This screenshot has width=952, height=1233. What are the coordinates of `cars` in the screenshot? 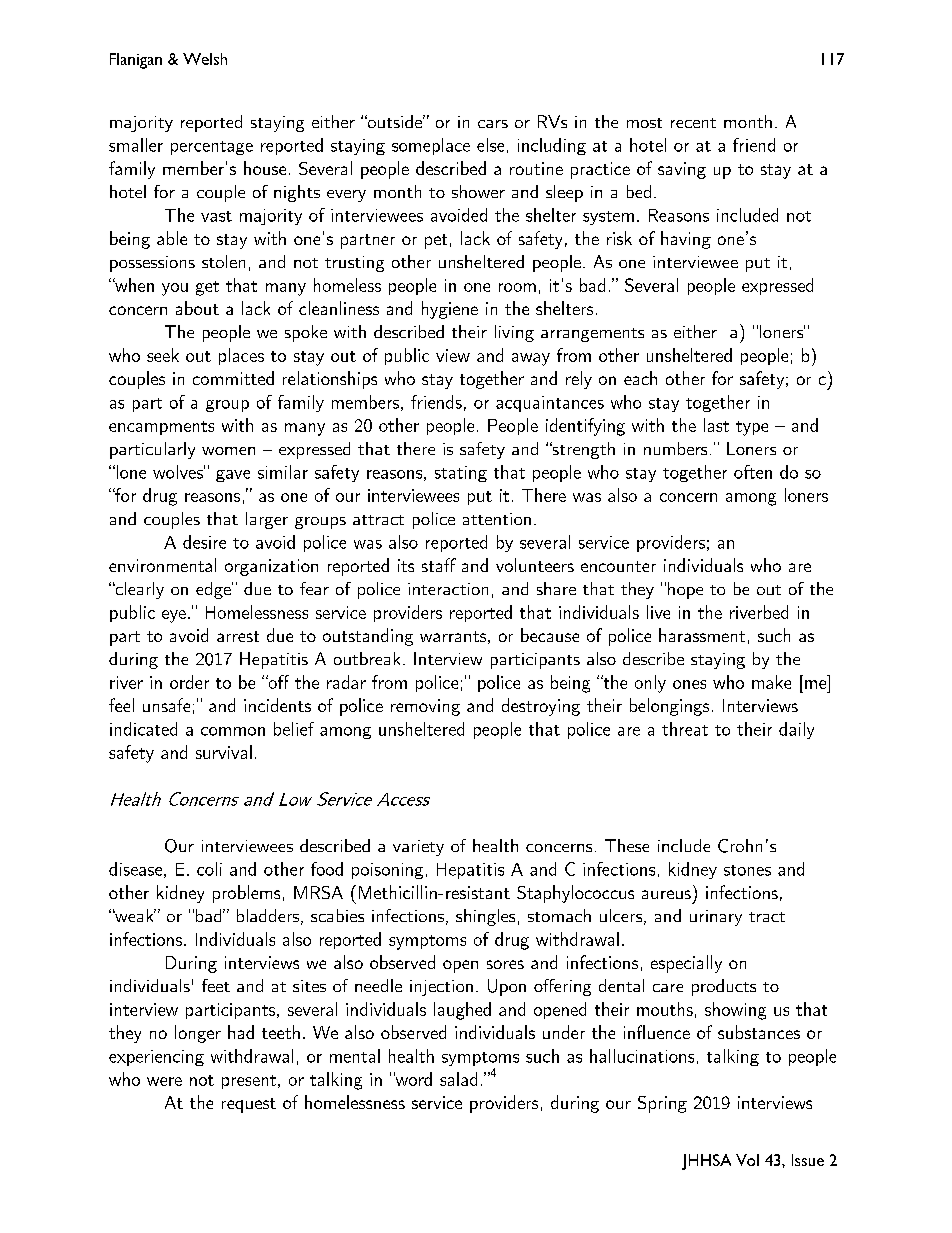 It's located at (493, 124).
